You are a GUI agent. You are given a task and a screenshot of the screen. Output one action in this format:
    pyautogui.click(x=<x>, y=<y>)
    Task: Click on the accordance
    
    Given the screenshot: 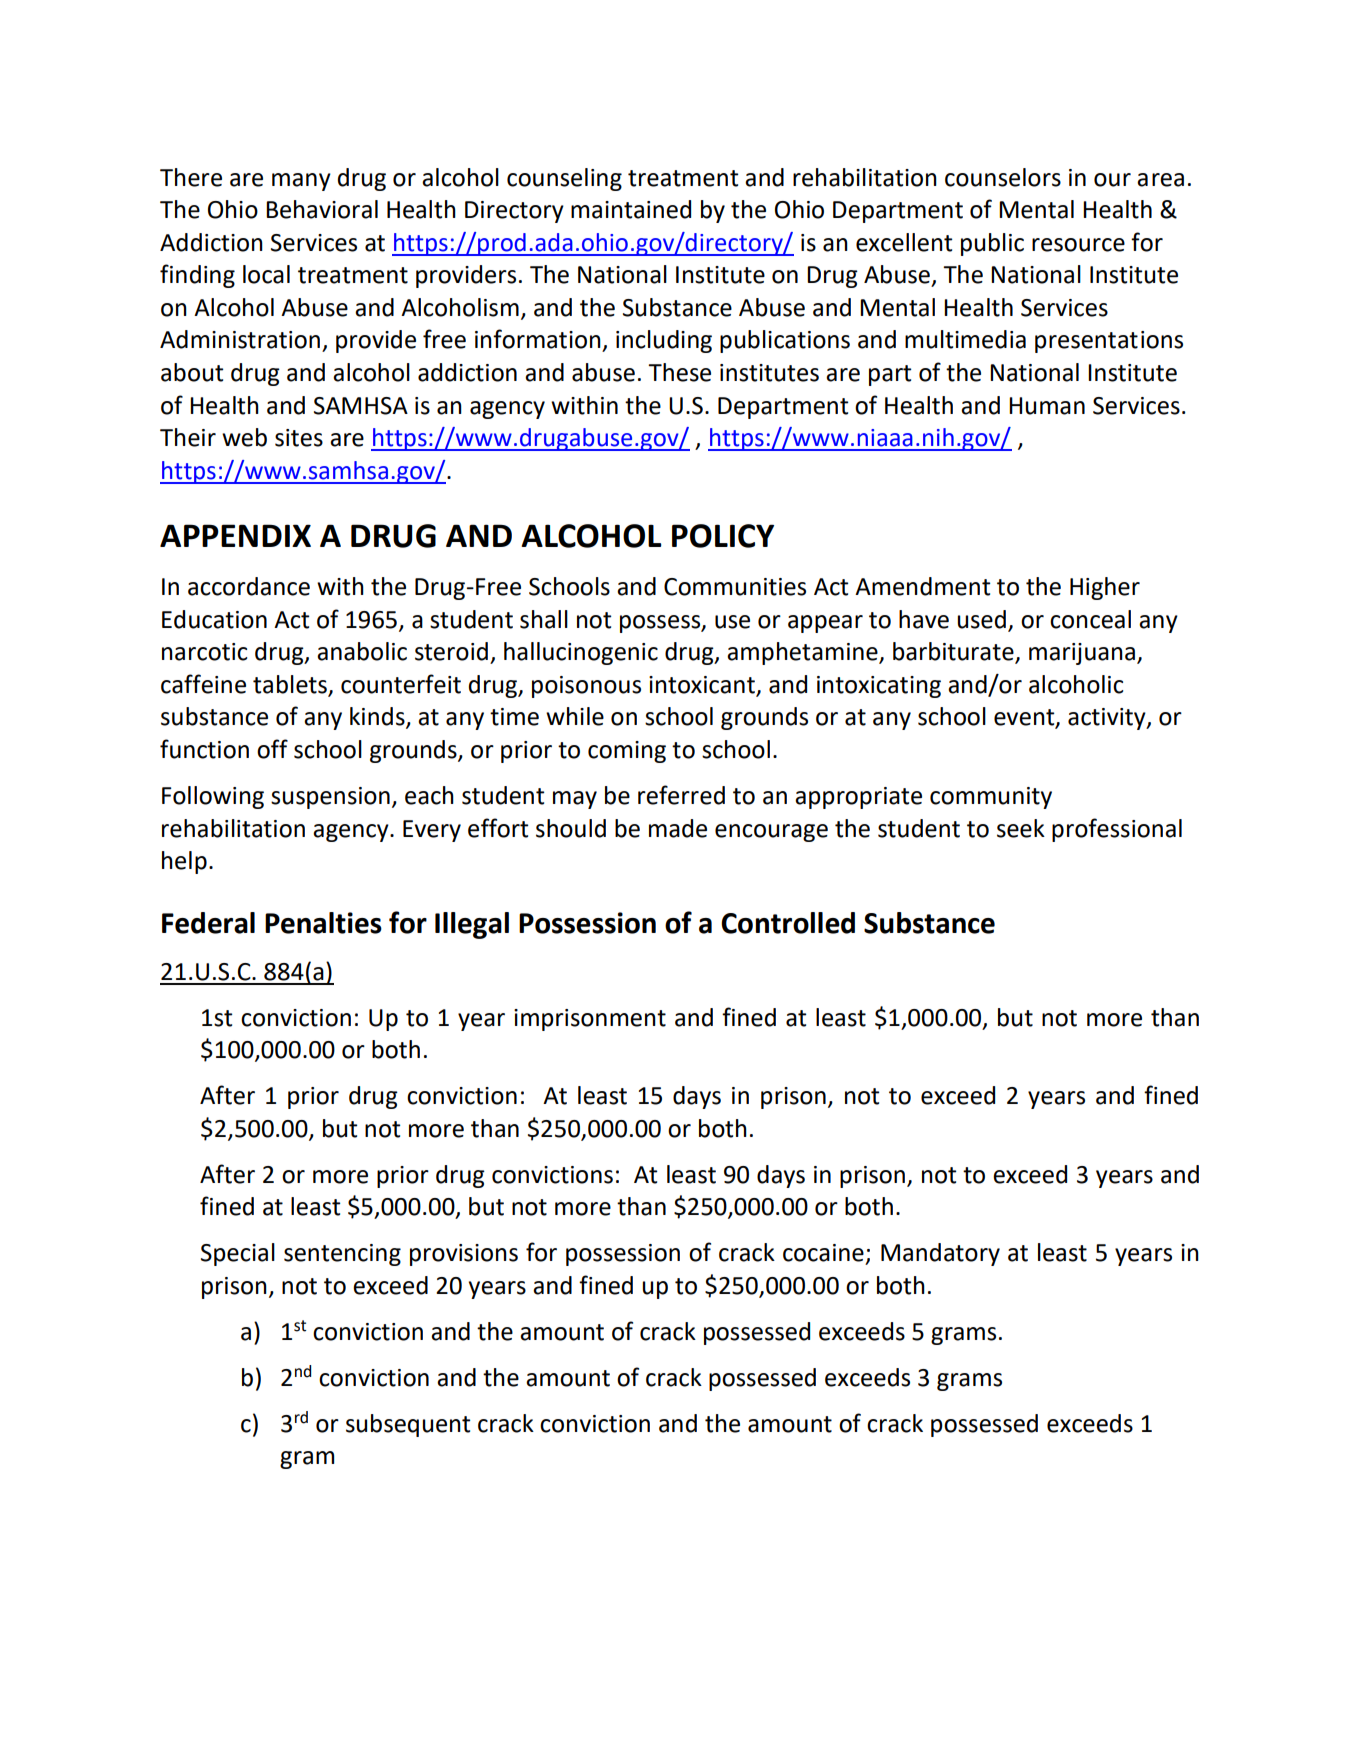 What is the action you would take?
    pyautogui.click(x=249, y=586)
